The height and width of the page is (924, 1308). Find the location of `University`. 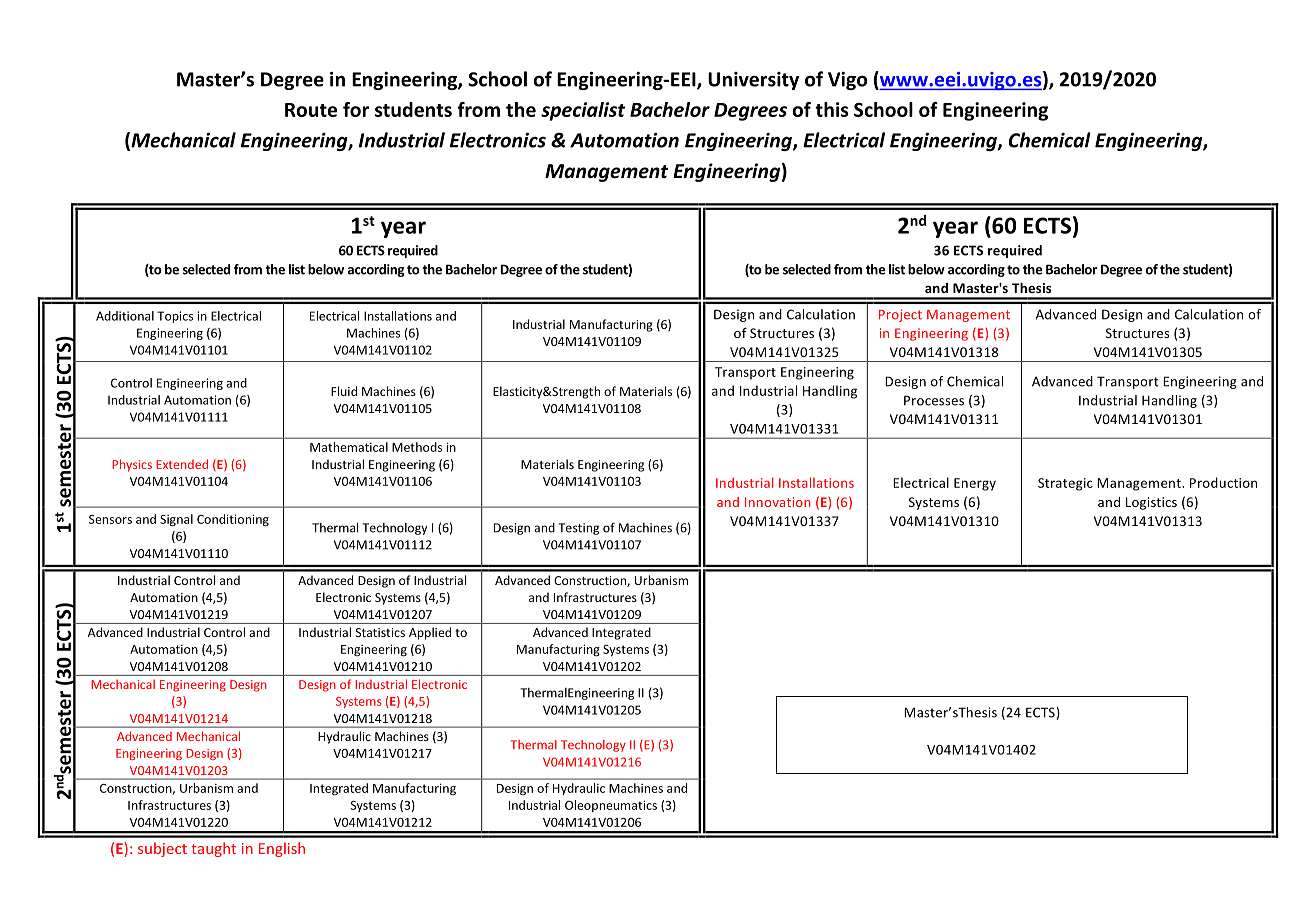

University is located at coordinates (753, 81).
